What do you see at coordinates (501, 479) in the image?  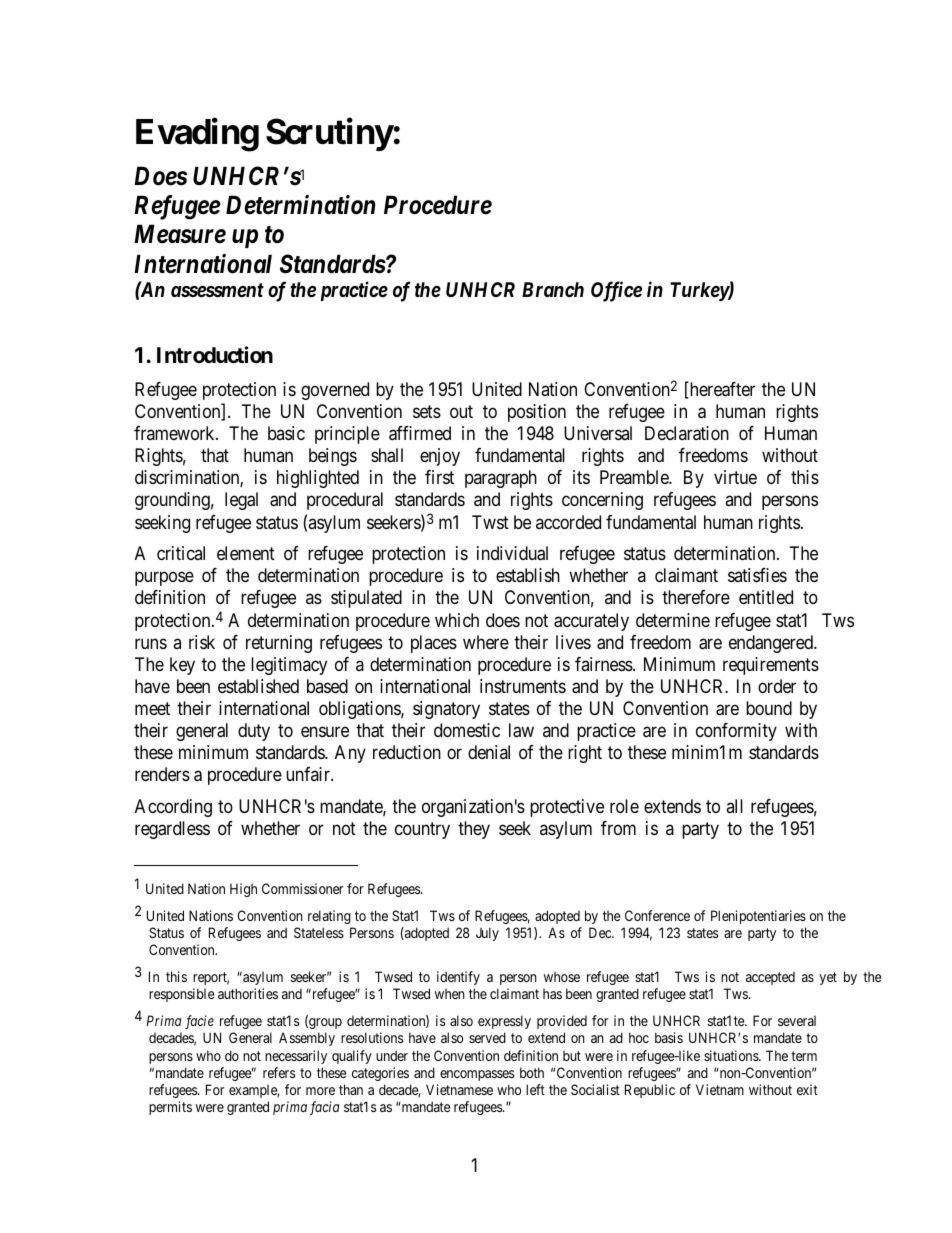 I see `paragraph` at bounding box center [501, 479].
